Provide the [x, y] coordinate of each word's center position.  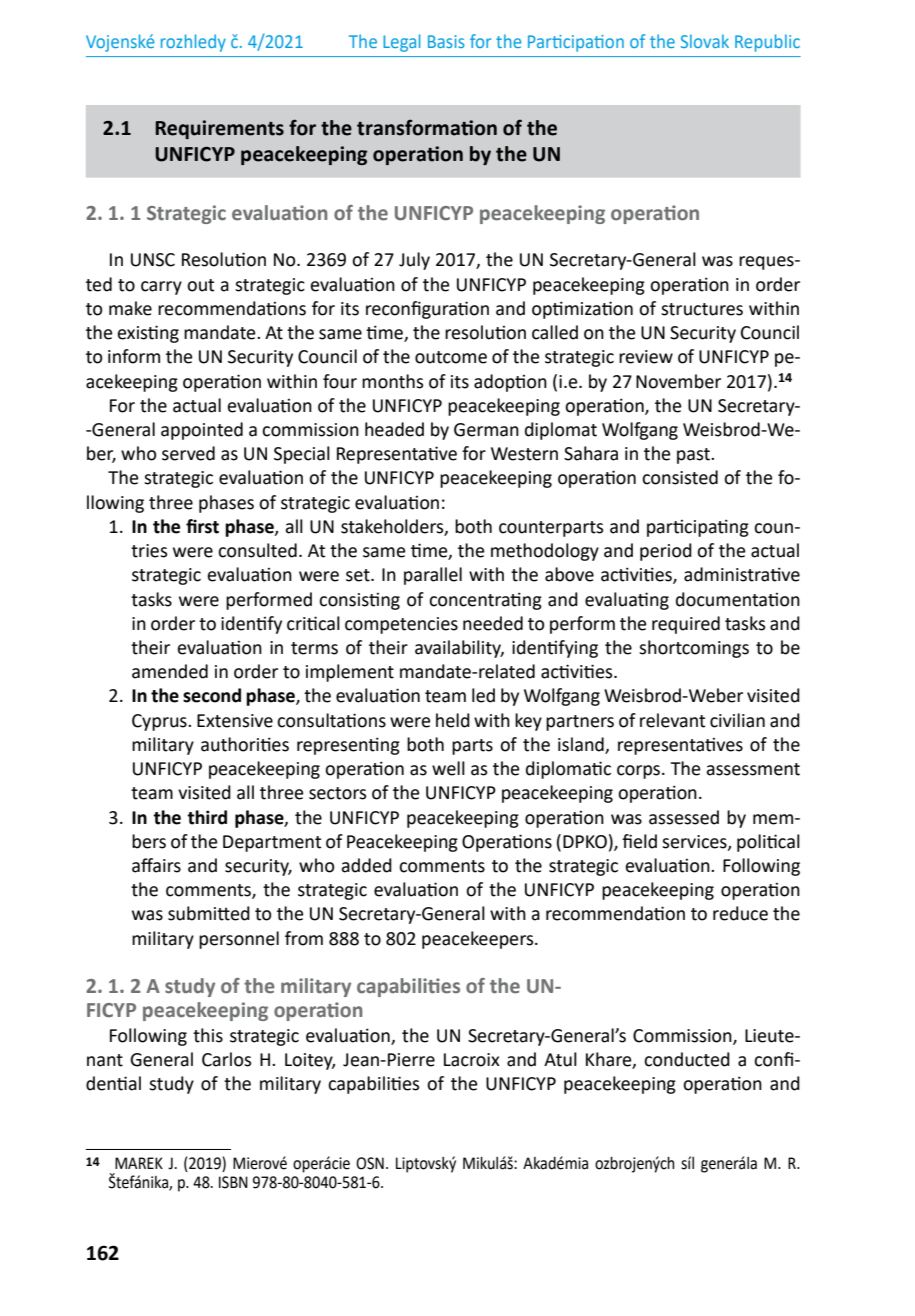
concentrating [485, 601]
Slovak [705, 41]
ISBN [233, 1182]
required [686, 625]
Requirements [219, 129]
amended [170, 671]
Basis [446, 41]
